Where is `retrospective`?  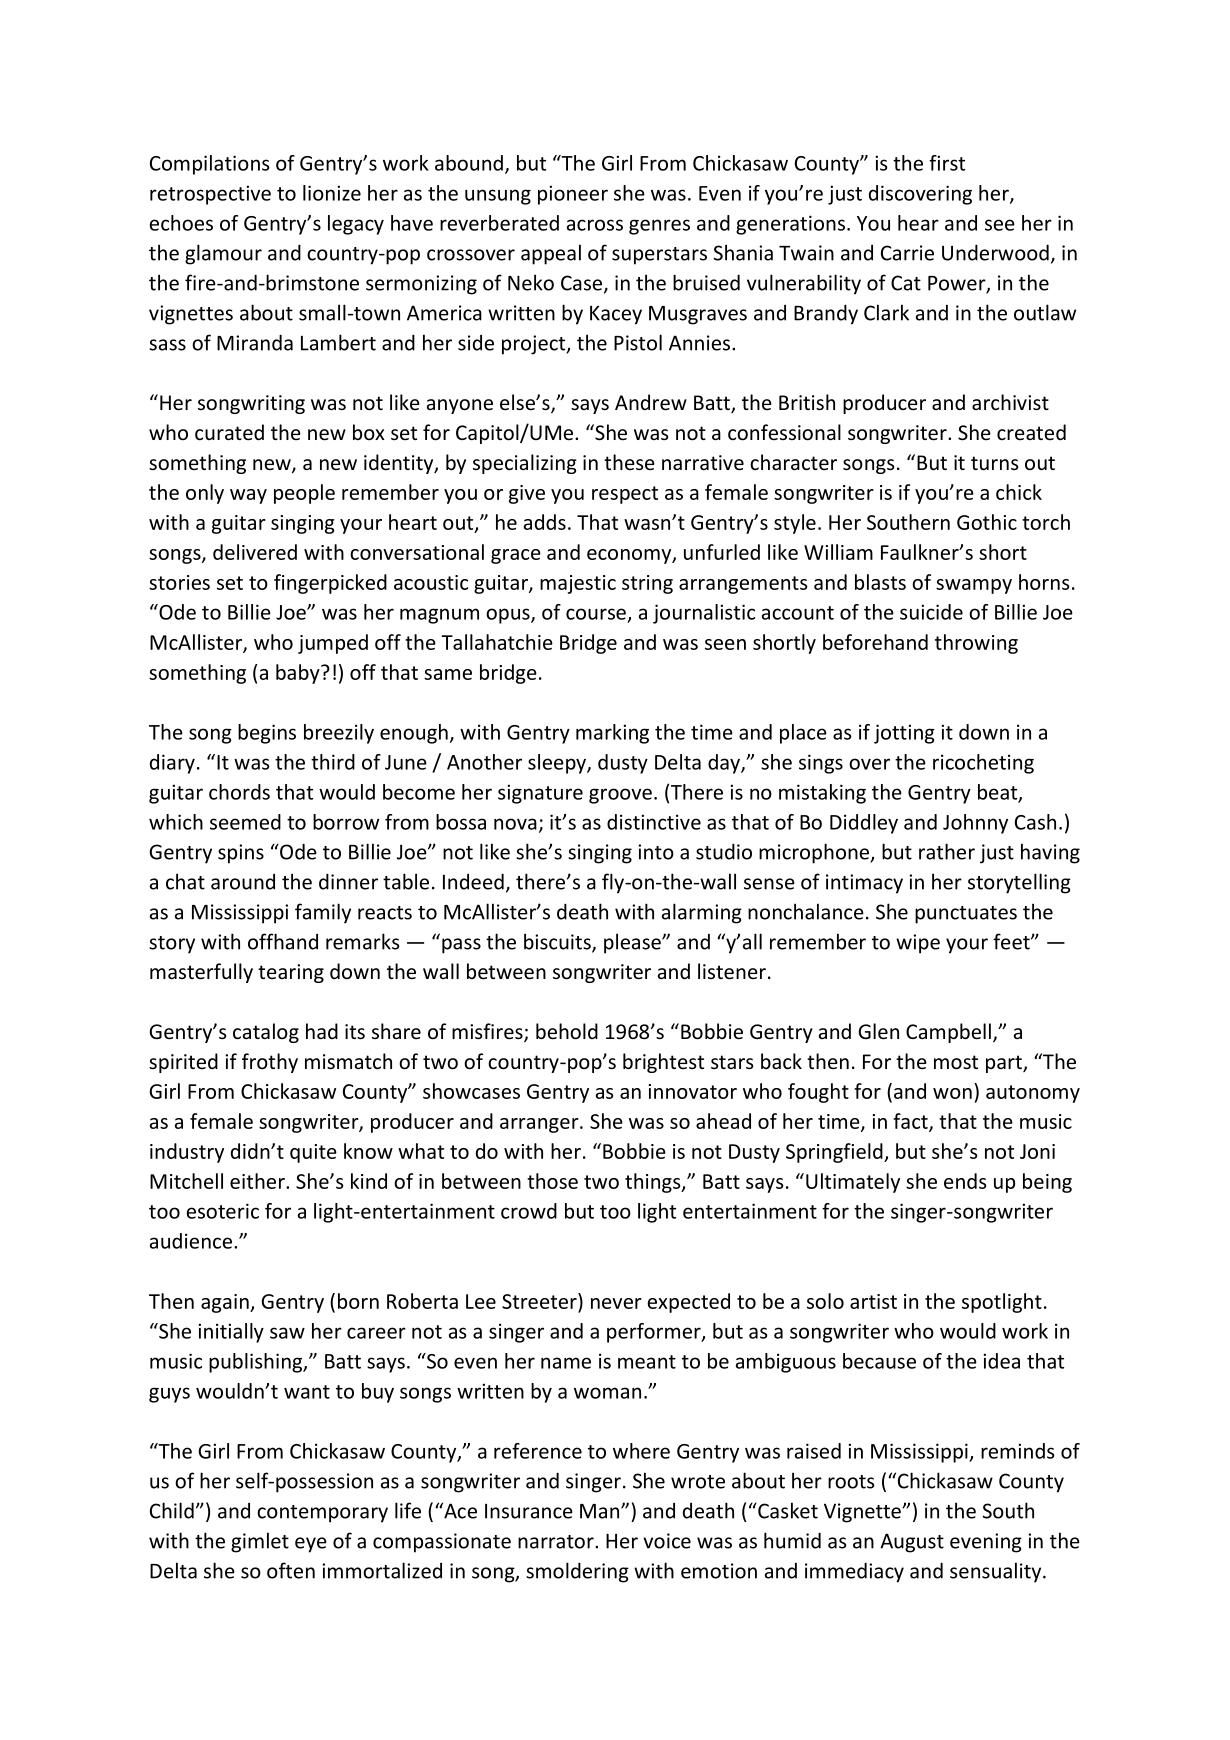
retrospective is located at coordinates (210, 195).
